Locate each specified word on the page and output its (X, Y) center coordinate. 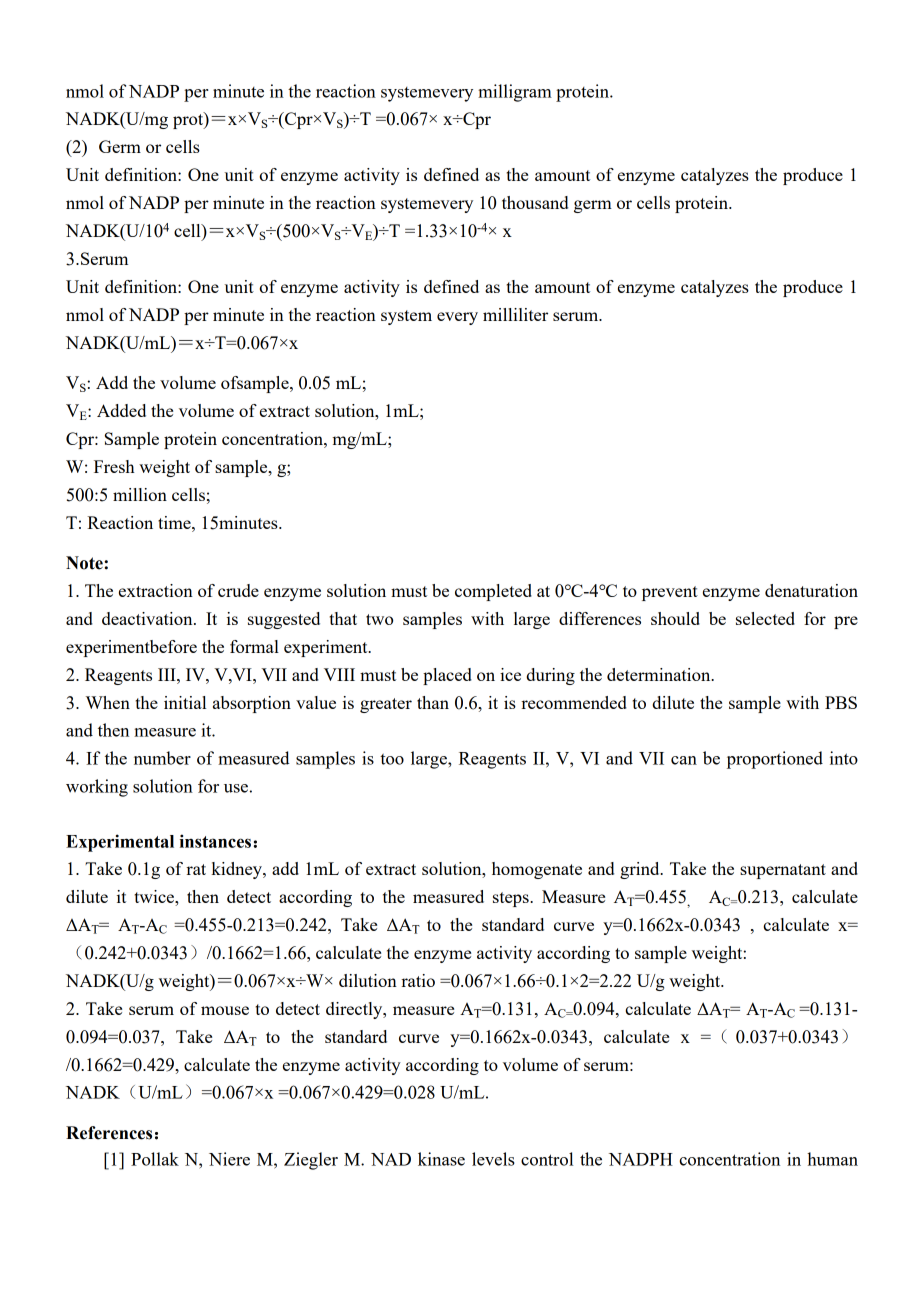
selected (765, 618)
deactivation (148, 618)
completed (493, 592)
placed (447, 676)
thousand (535, 202)
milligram (515, 93)
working (97, 788)
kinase (441, 1159)
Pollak (155, 1159)
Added (121, 410)
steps (512, 899)
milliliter (515, 314)
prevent (670, 593)
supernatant (783, 871)
